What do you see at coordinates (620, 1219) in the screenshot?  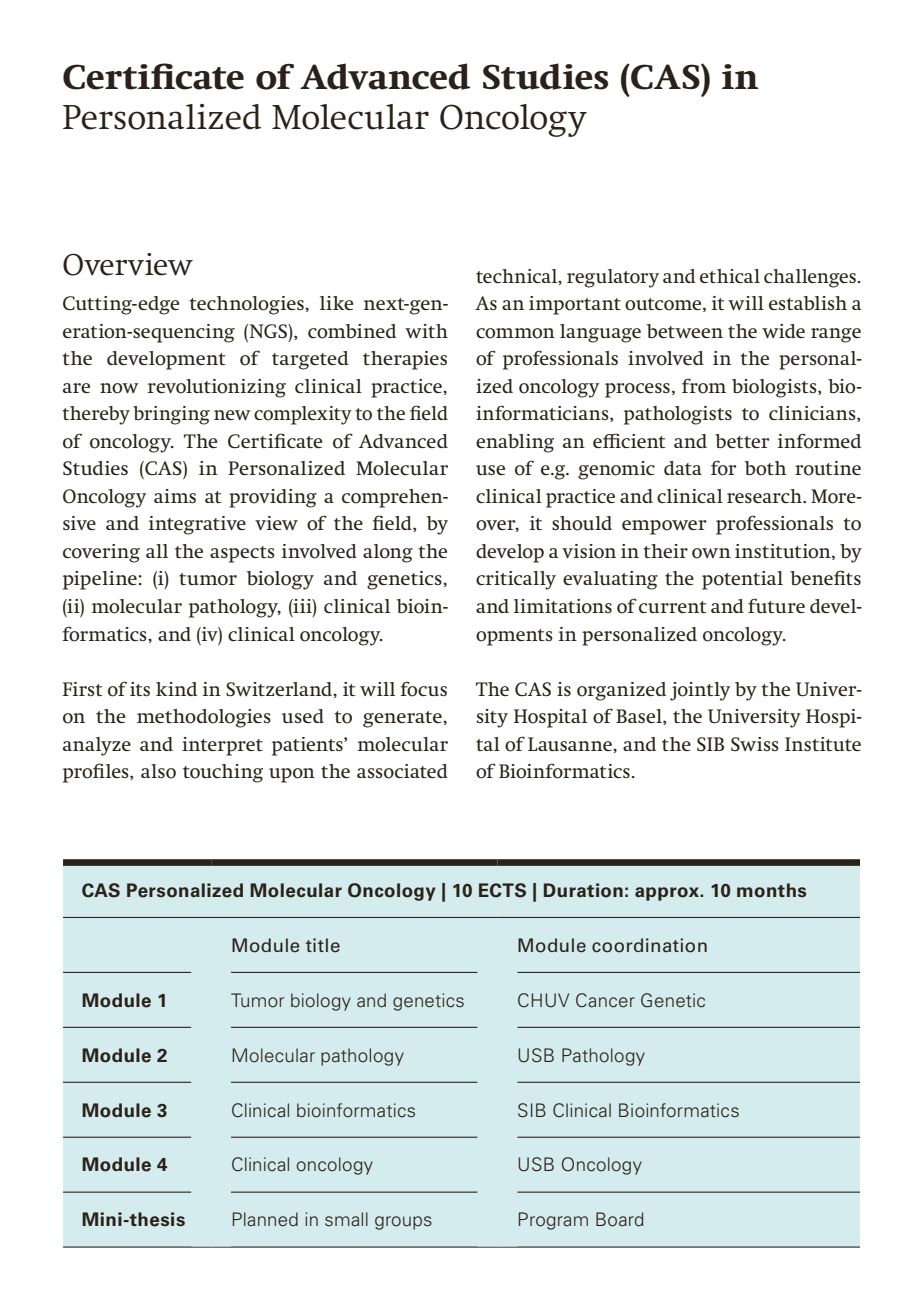 I see `Board` at bounding box center [620, 1219].
